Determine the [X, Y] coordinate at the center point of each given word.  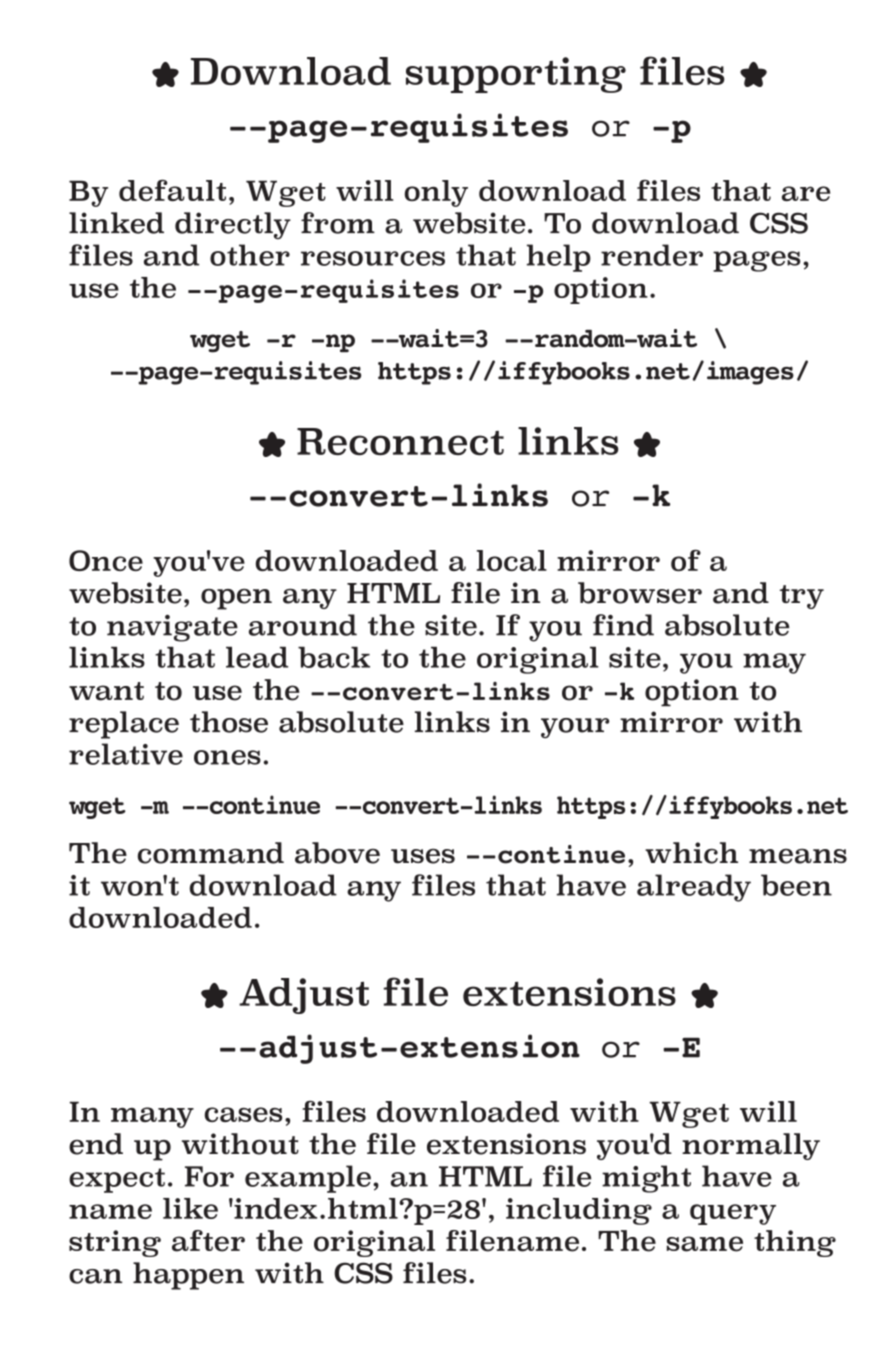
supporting [516, 75]
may [774, 663]
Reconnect [400, 442]
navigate [172, 628]
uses [423, 856]
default [172, 190]
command [211, 853]
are [806, 193]
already [694, 888]
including [579, 1211]
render [652, 255]
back [334, 657]
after [208, 1241]
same [705, 1244]
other [250, 255]
